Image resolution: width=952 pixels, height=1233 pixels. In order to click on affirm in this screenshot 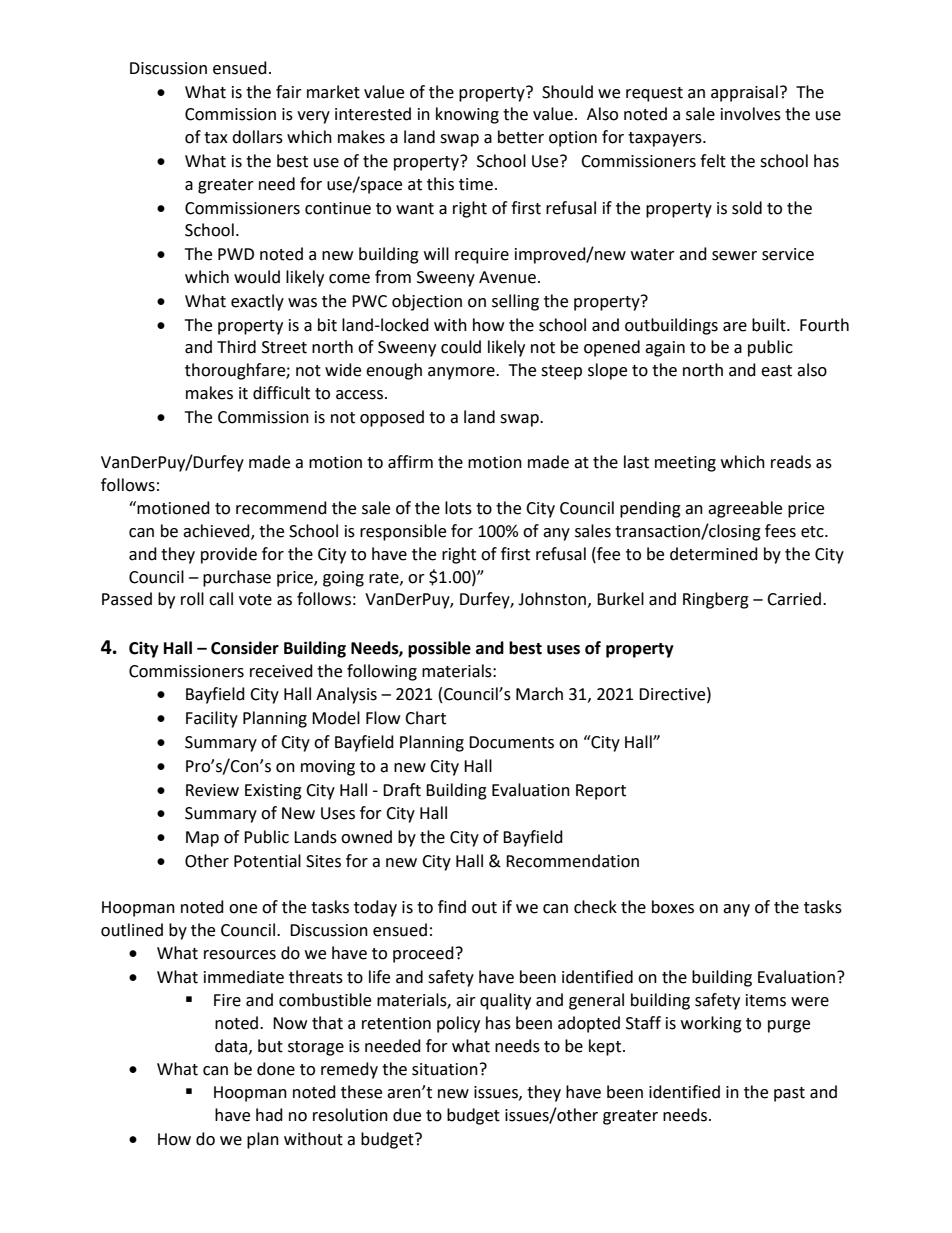, I will do `click(410, 462)`.
